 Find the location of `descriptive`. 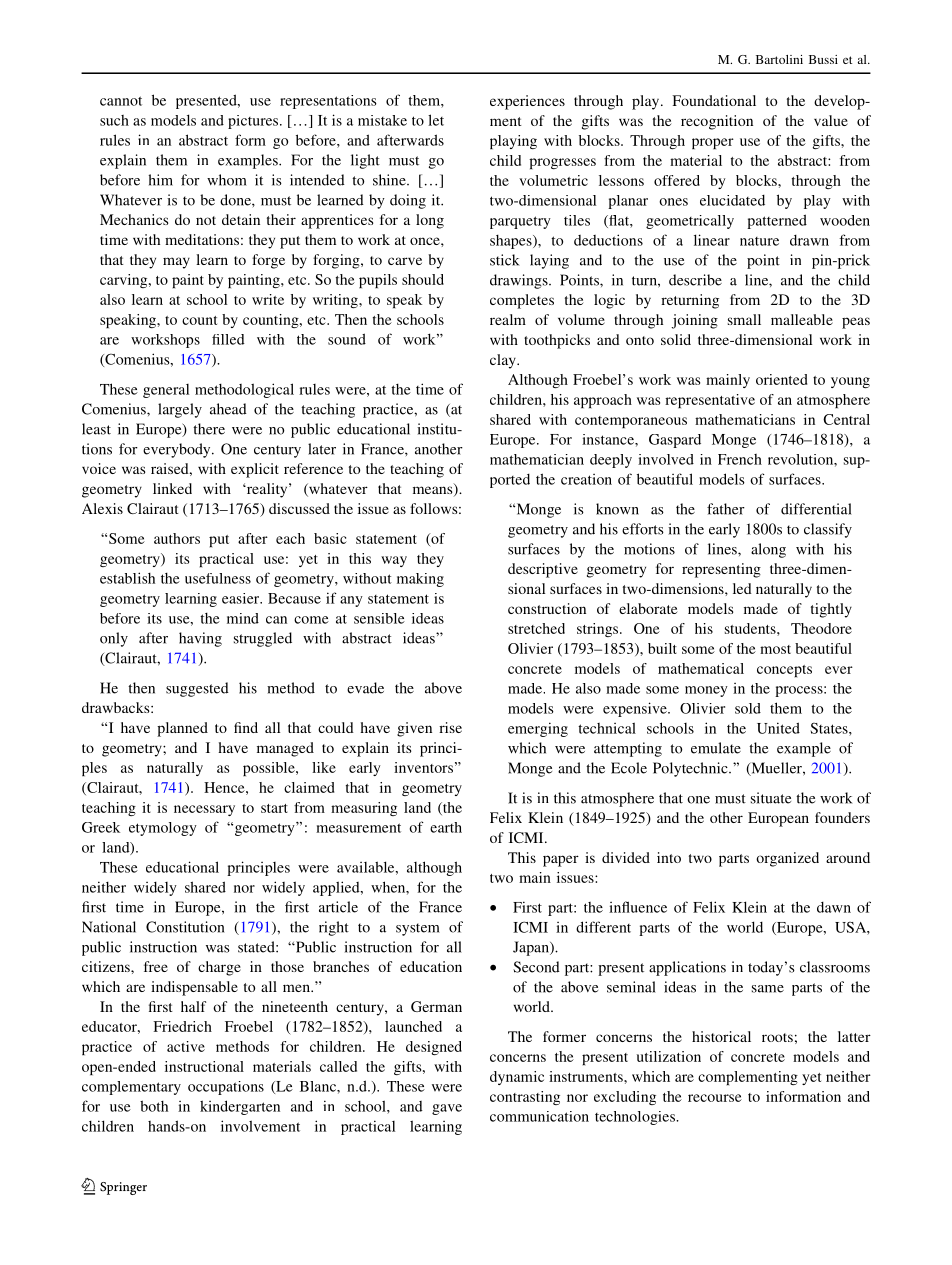

descriptive is located at coordinates (543, 570).
